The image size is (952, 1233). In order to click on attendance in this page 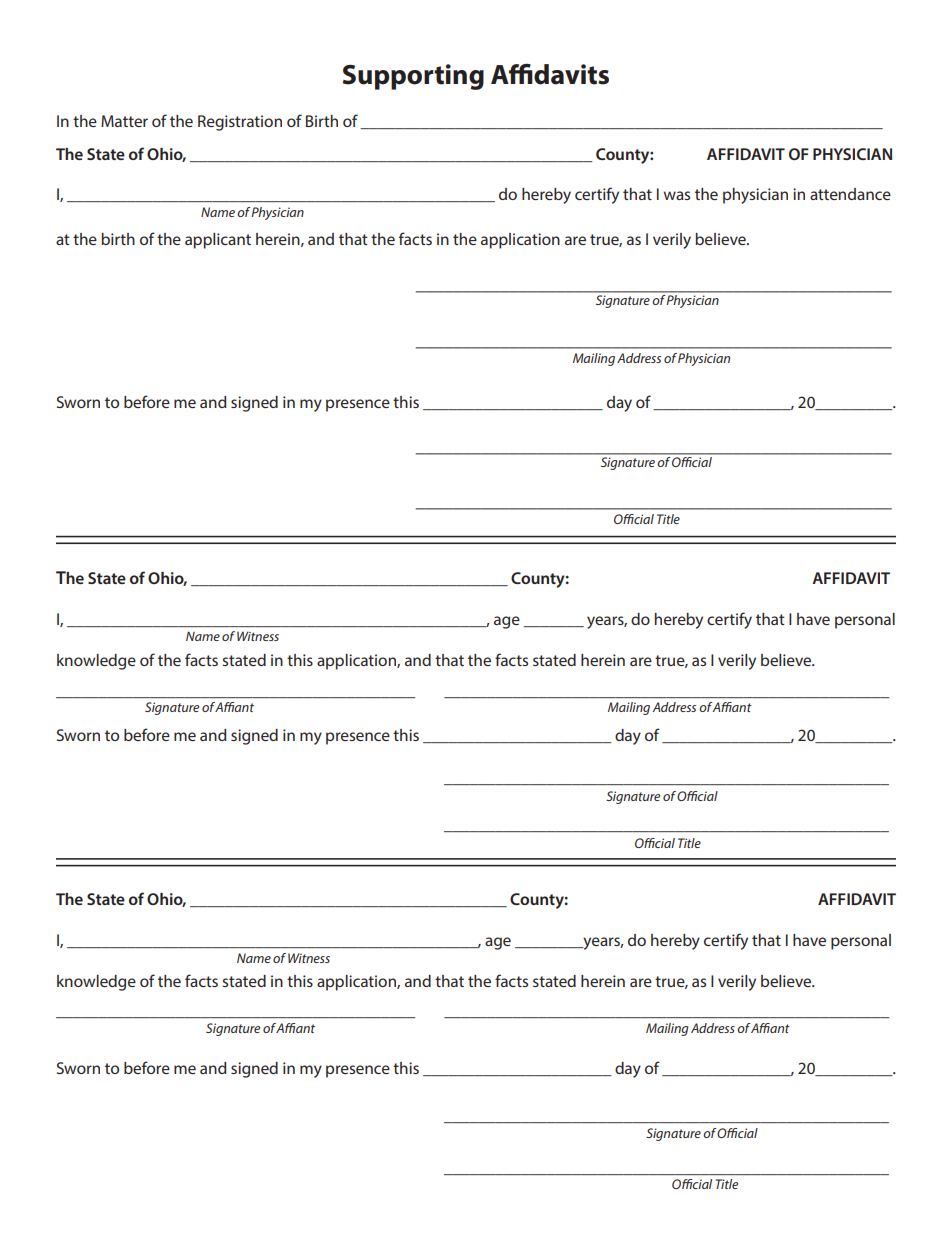, I will do `click(850, 194)`.
